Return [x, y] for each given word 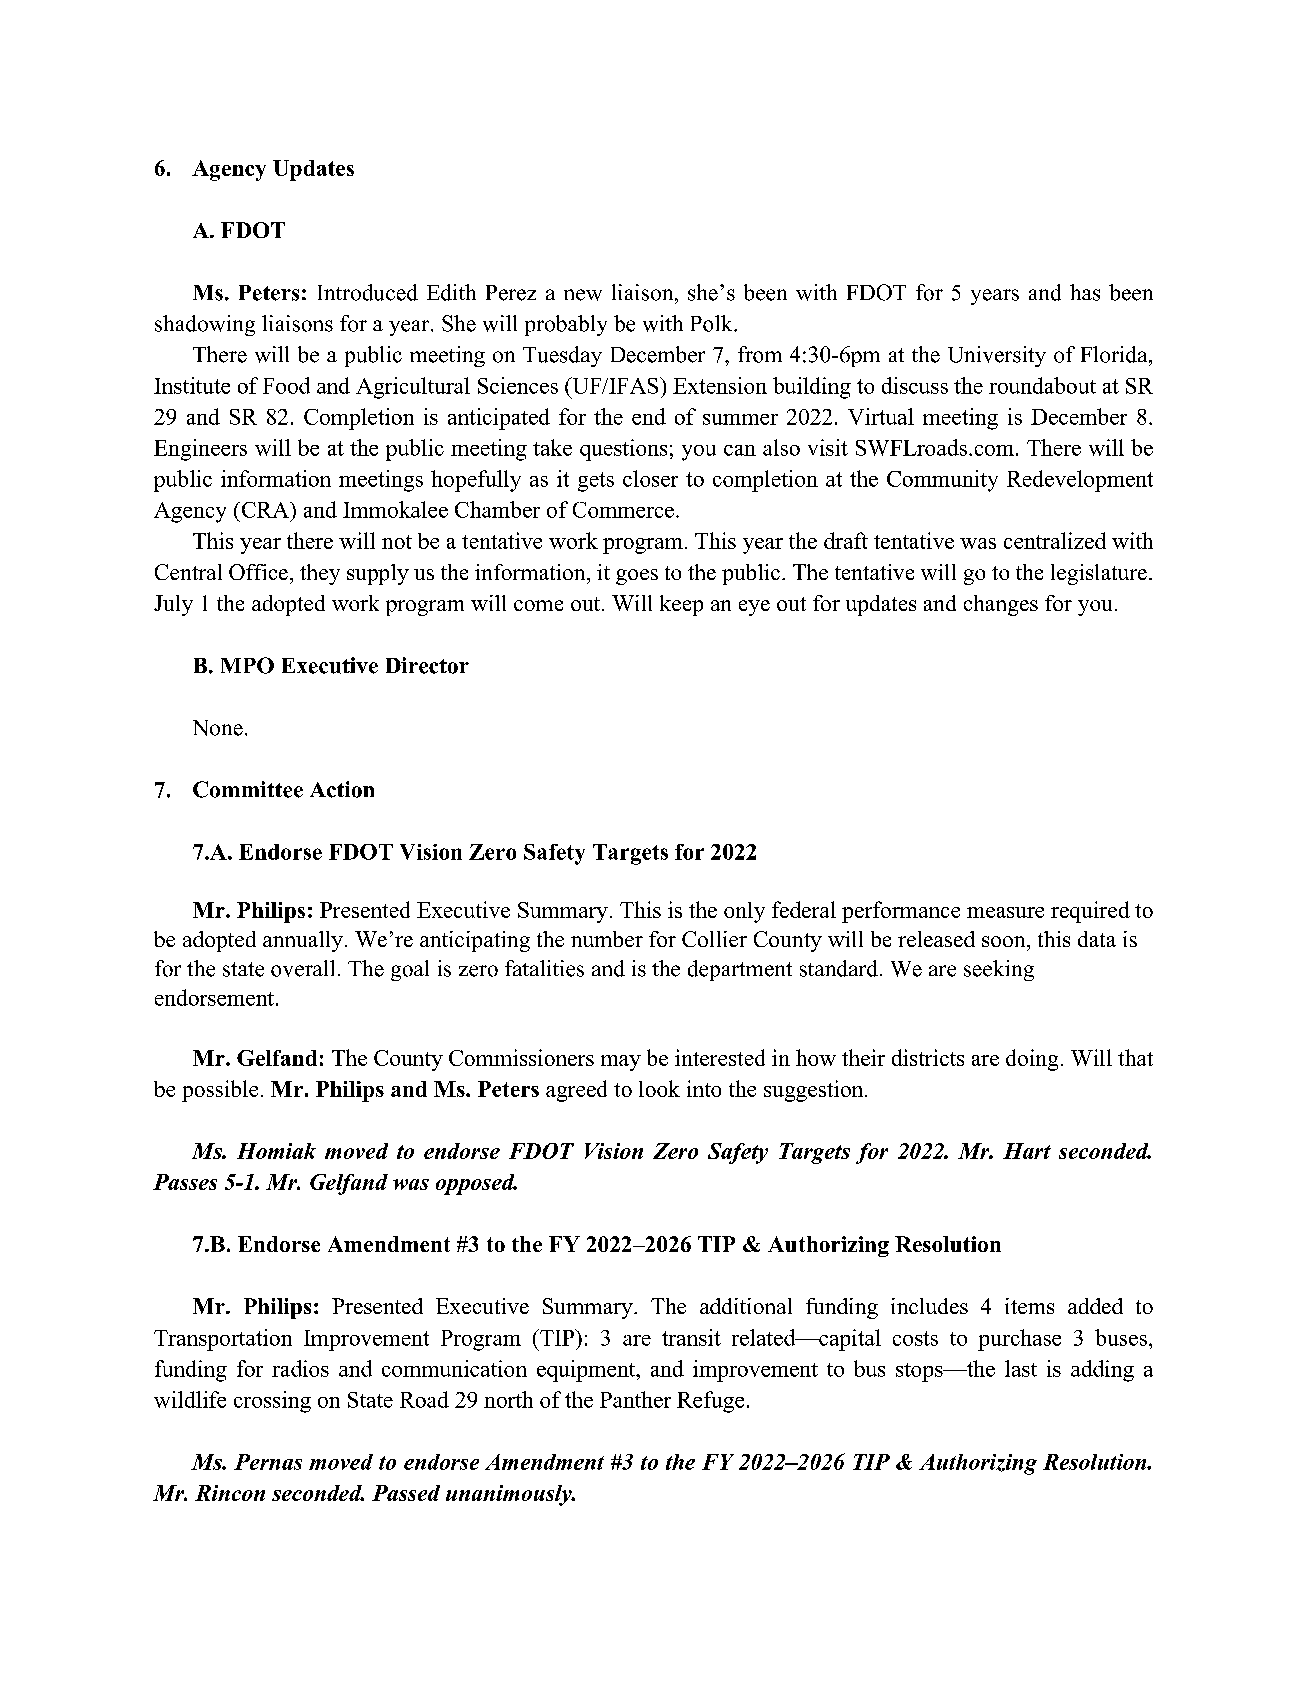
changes [1001, 605]
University [997, 356]
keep [681, 605]
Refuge [710, 1402]
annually [303, 941]
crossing [272, 1402]
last [1021, 1368]
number [607, 939]
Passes [185, 1182]
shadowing [205, 325]
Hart [1027, 1151]
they [320, 574]
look [659, 1088]
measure [1005, 912]
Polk [713, 323]
